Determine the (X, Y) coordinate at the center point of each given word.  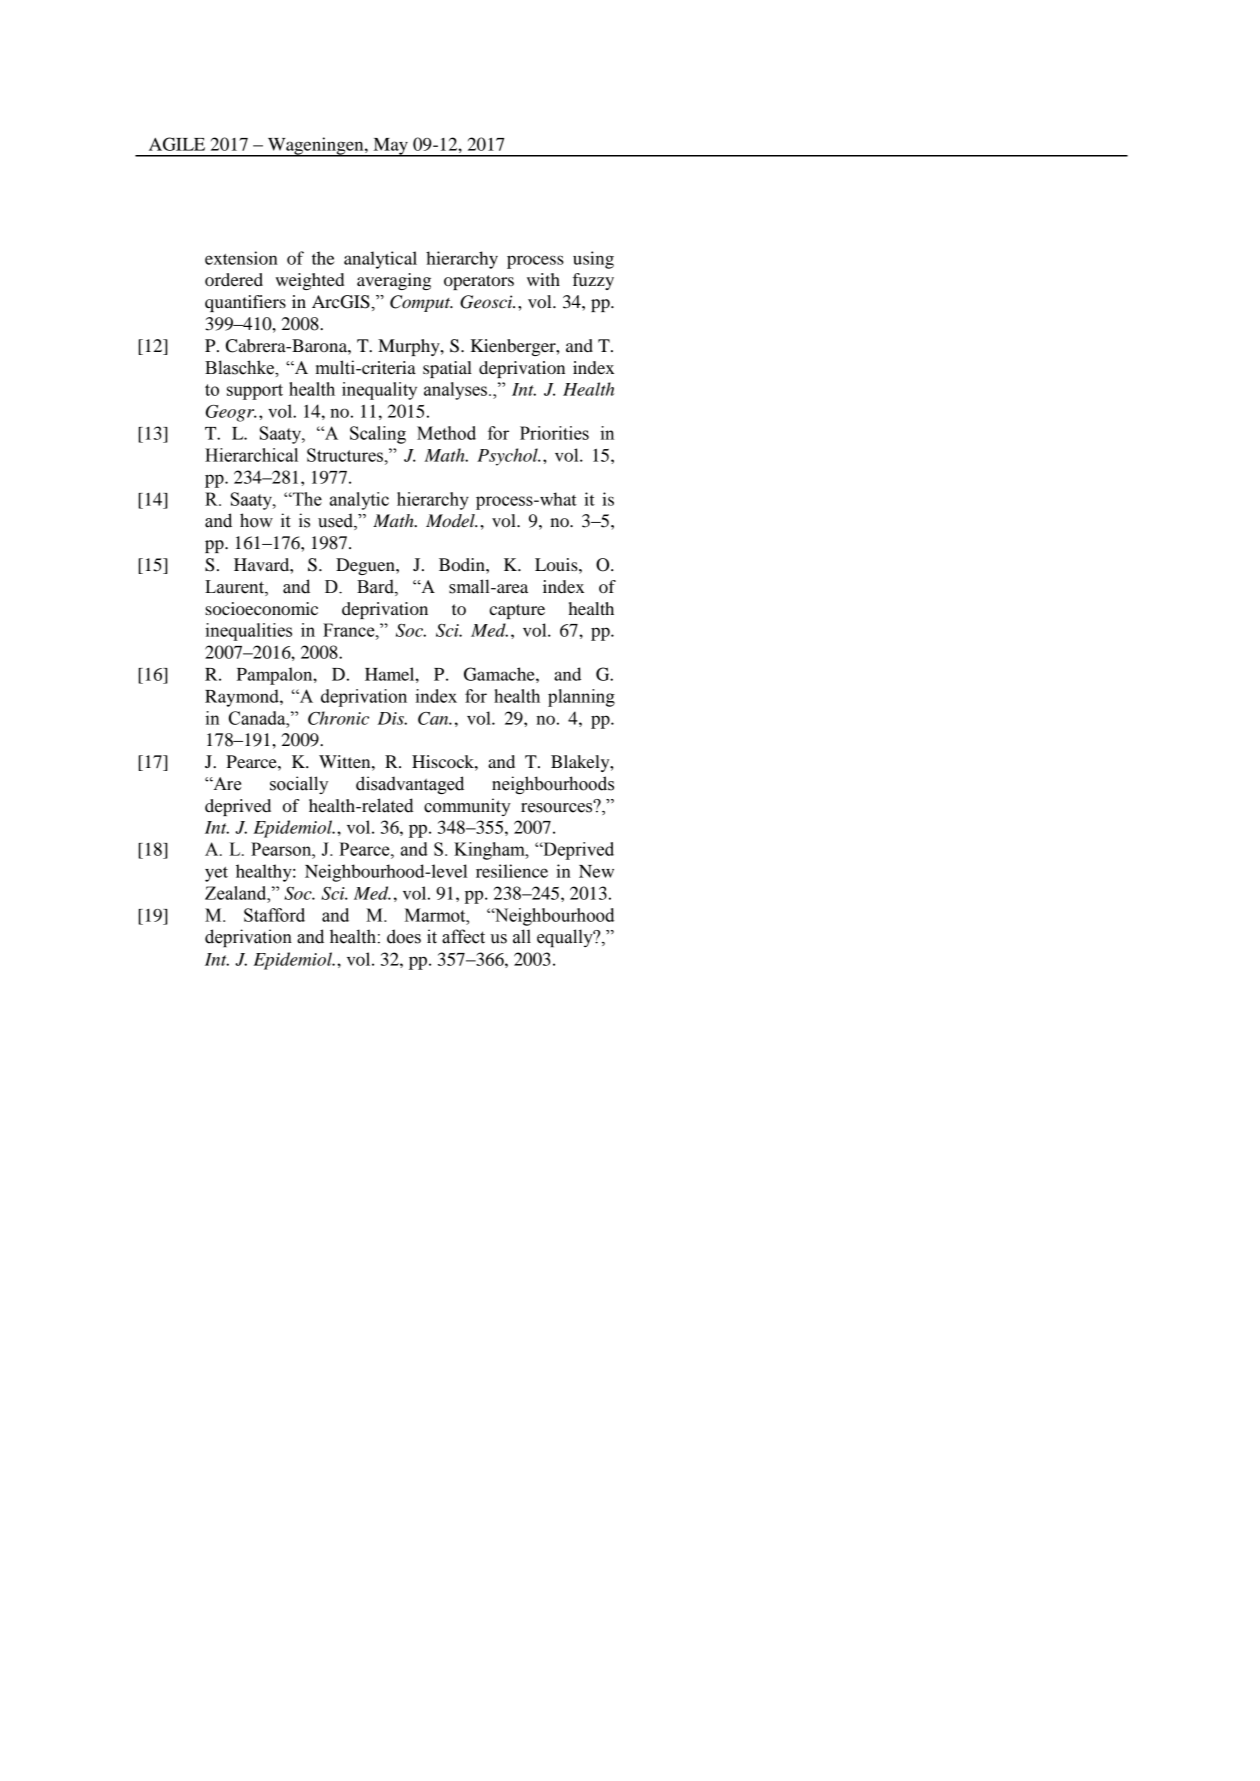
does (404, 936)
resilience (512, 871)
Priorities (554, 433)
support (255, 392)
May (390, 147)
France (350, 630)
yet (216, 874)
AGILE (177, 144)
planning (581, 698)
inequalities (248, 632)
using (593, 260)
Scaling (378, 435)
